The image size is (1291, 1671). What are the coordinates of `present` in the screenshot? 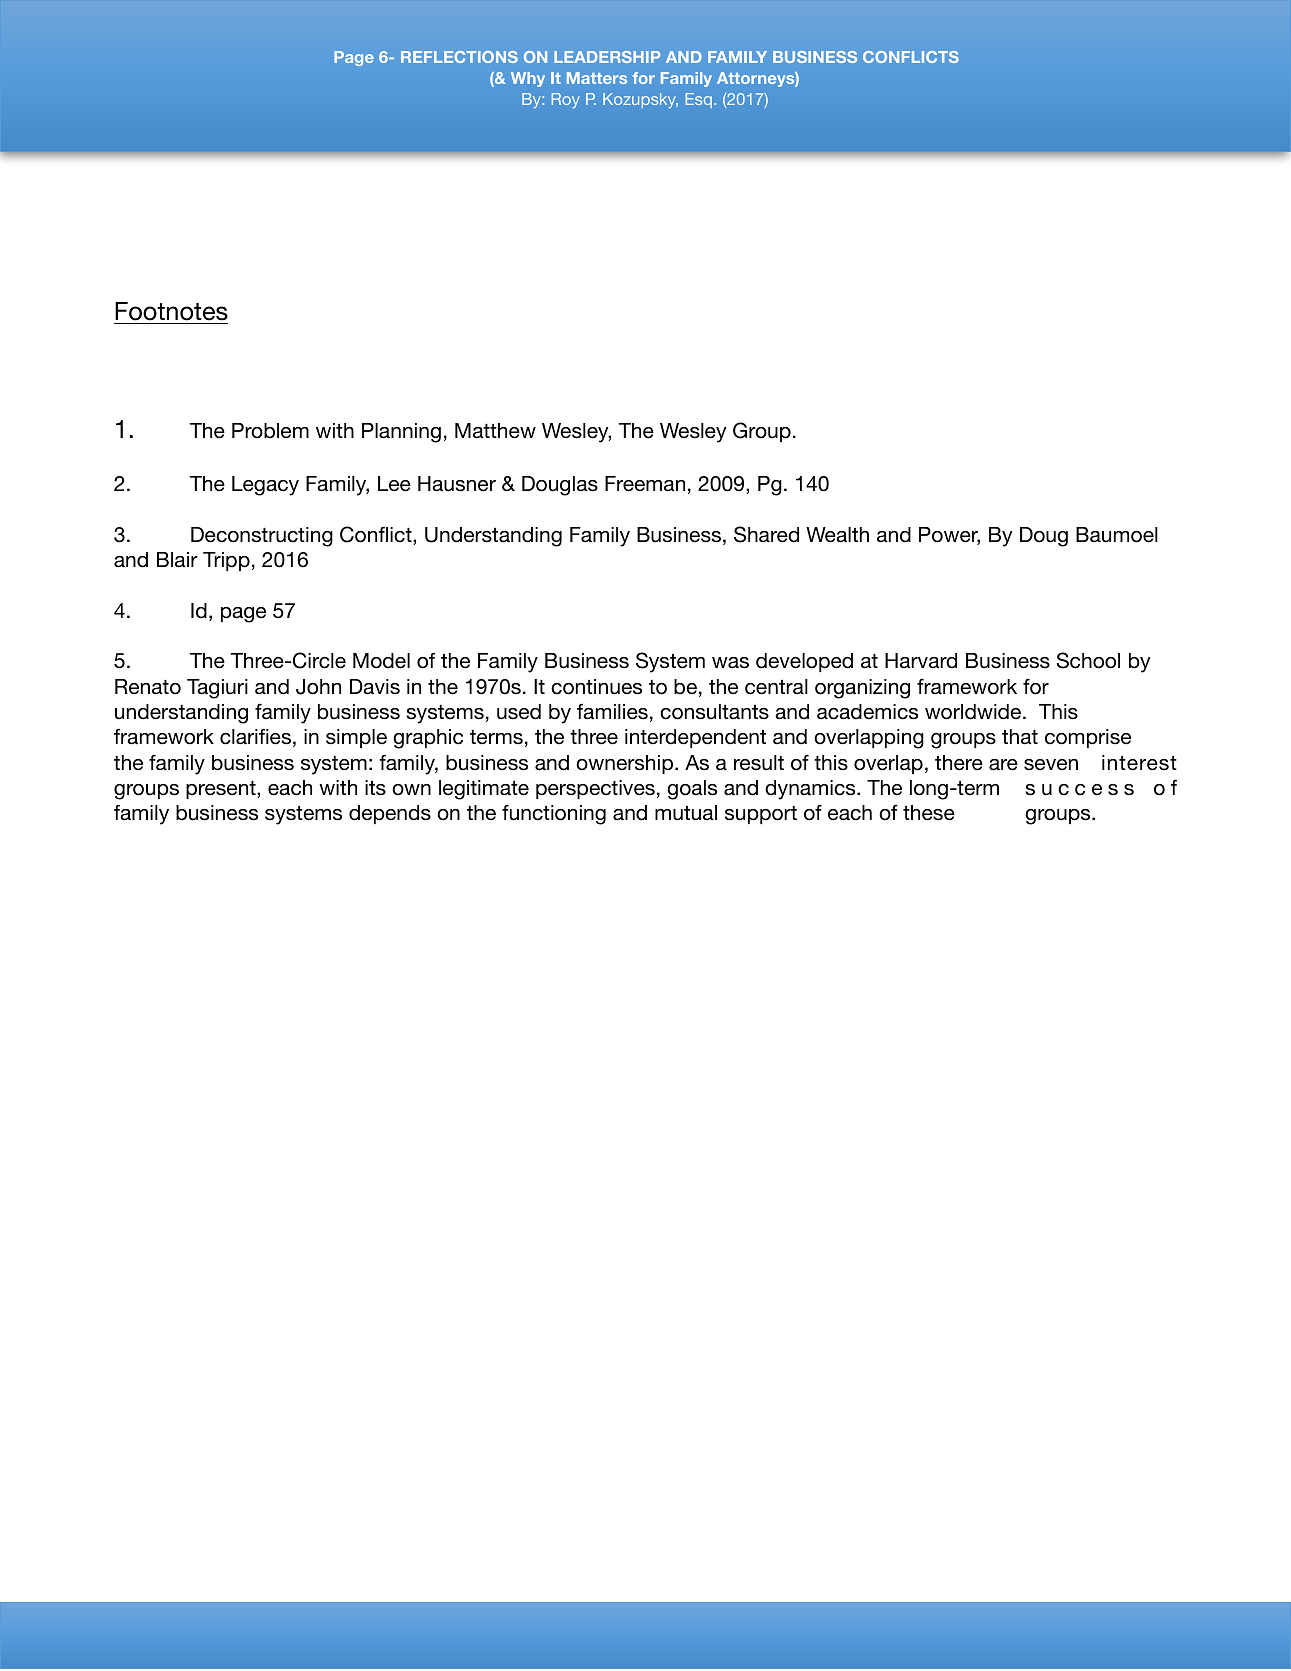 It's located at (222, 790).
